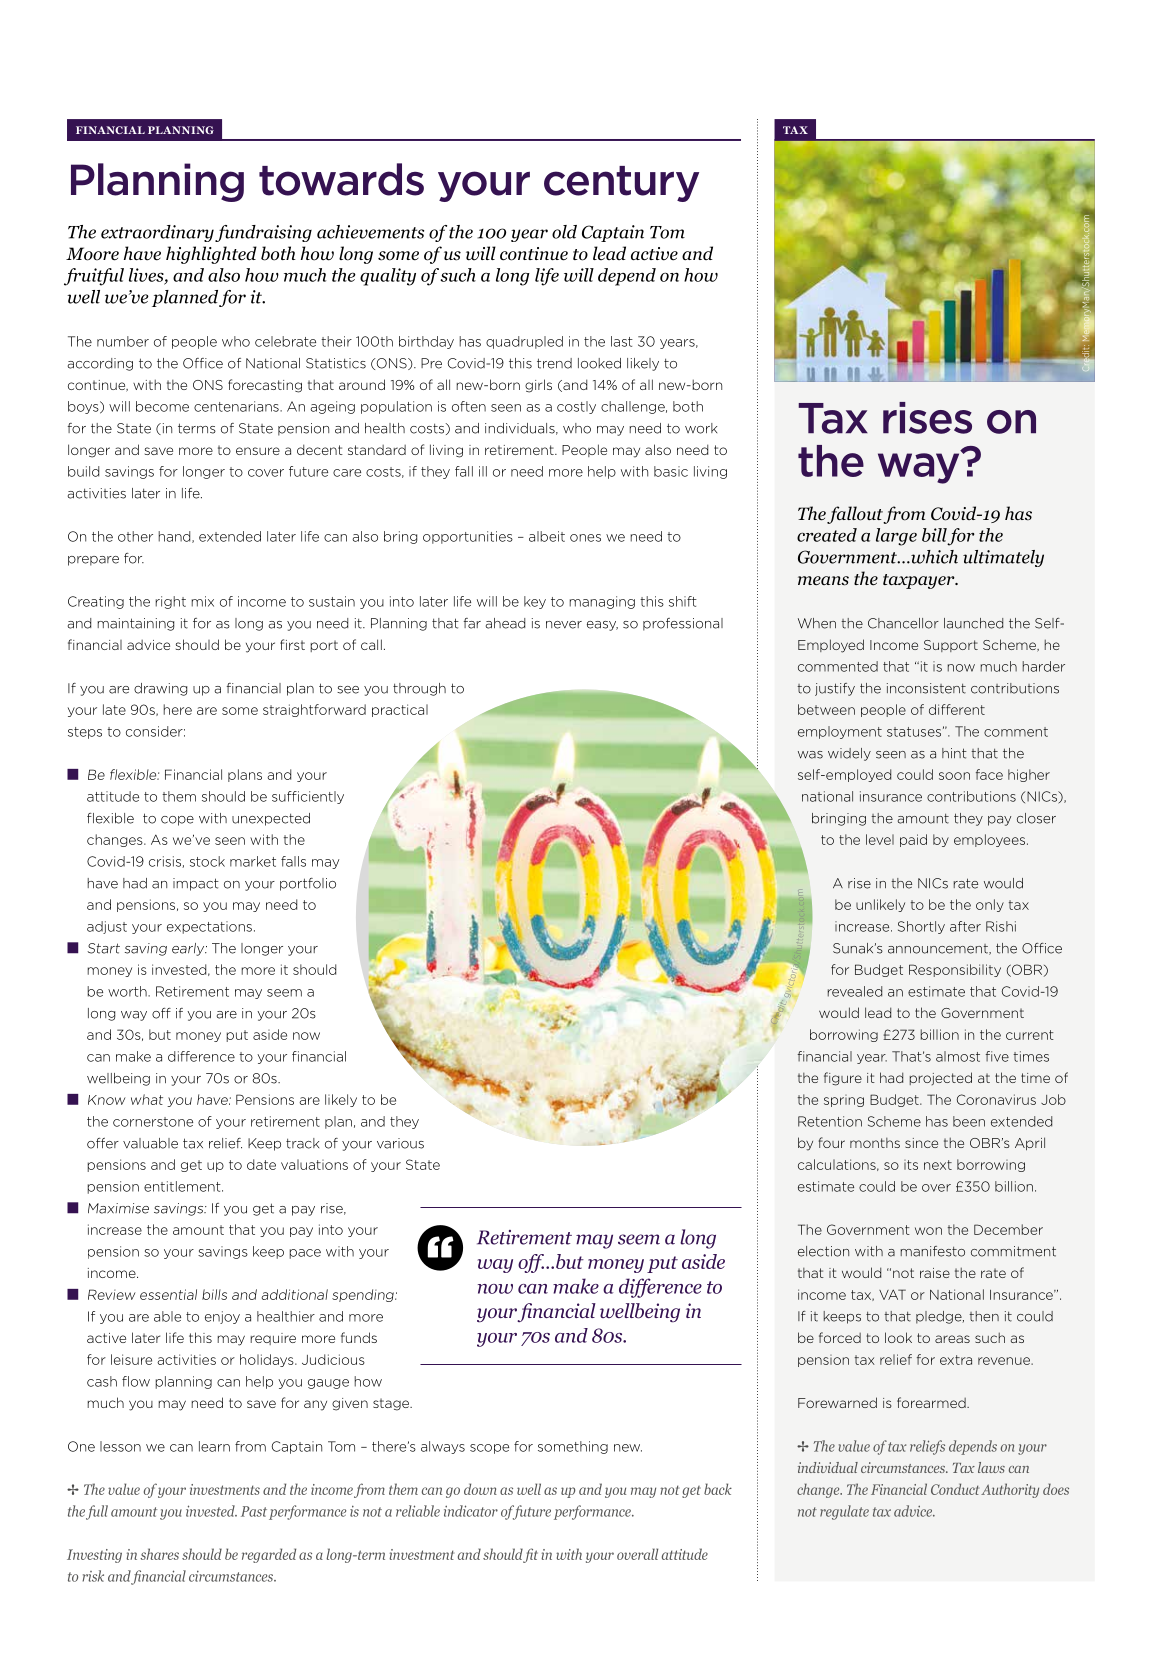 The height and width of the image is (1658, 1173). Describe the element at coordinates (530, 1555) in the image. I see `fit` at that location.
